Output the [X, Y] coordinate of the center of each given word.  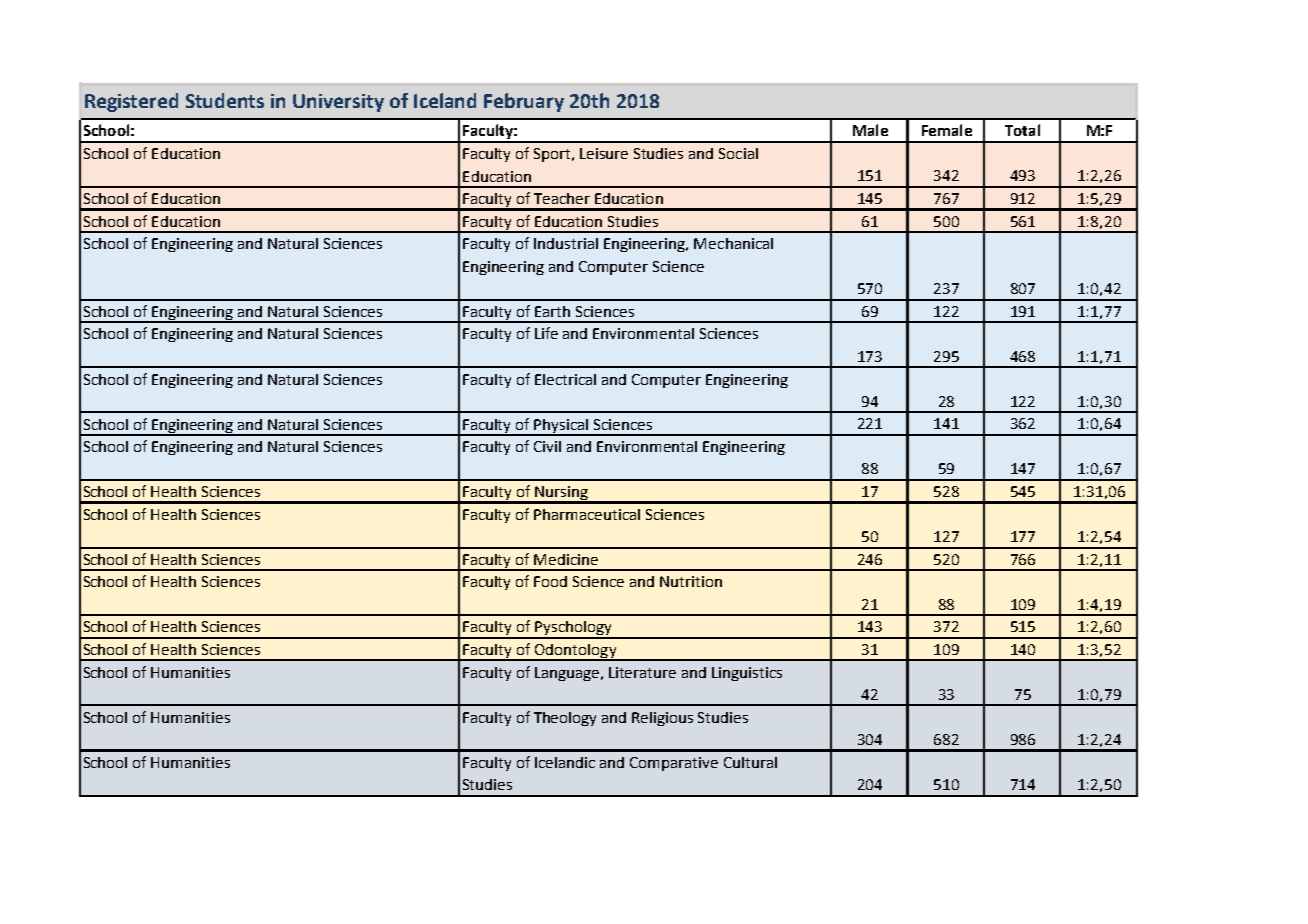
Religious [662, 719]
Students [225, 100]
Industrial [566, 243]
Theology [565, 719]
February [524, 102]
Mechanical [733, 243]
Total [1022, 130]
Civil [547, 446]
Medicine [566, 559]
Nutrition [691, 581]
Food [550, 581]
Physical [562, 427]
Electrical [565, 379]
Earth [552, 311]
